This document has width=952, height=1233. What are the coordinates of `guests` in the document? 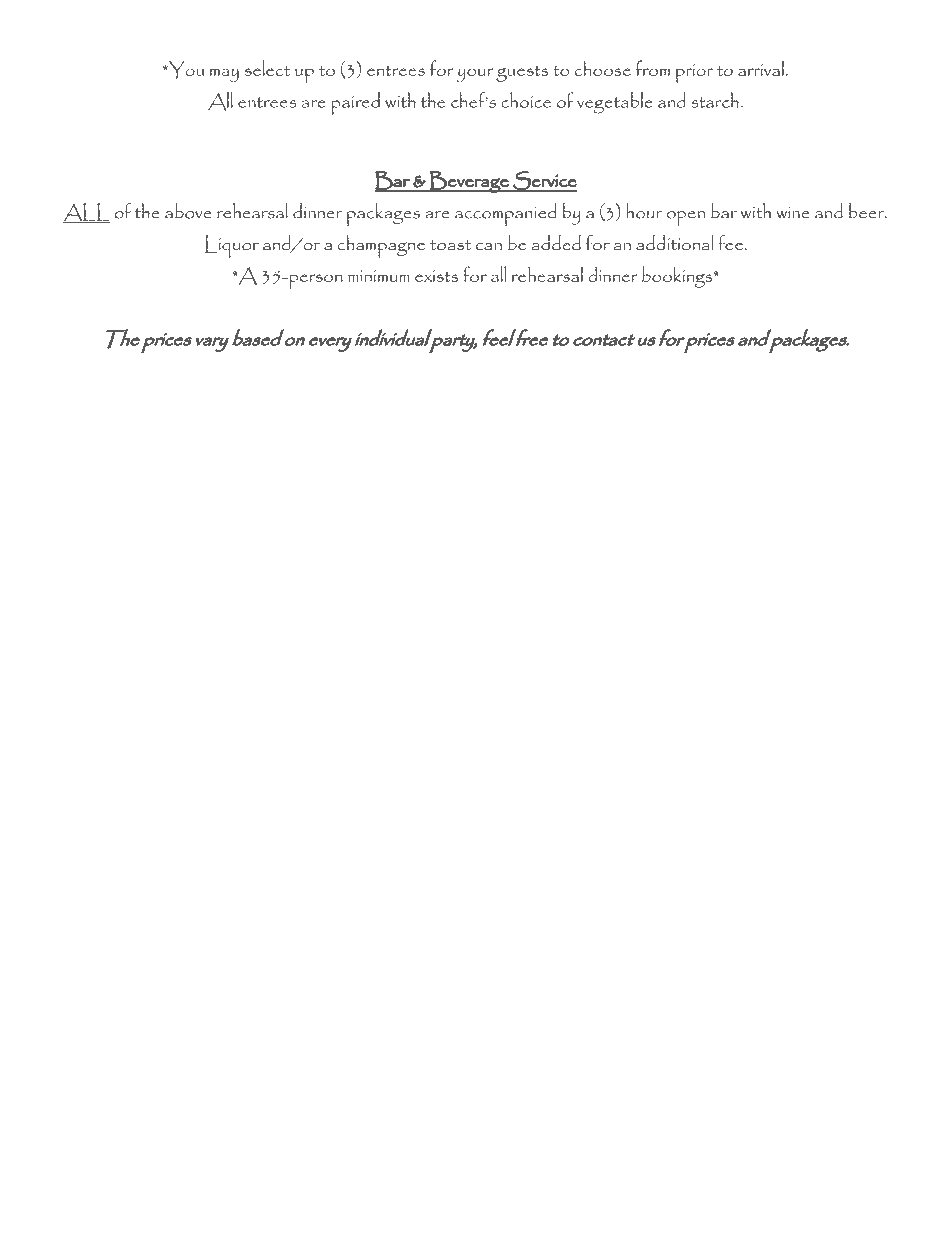 It's located at (522, 73).
